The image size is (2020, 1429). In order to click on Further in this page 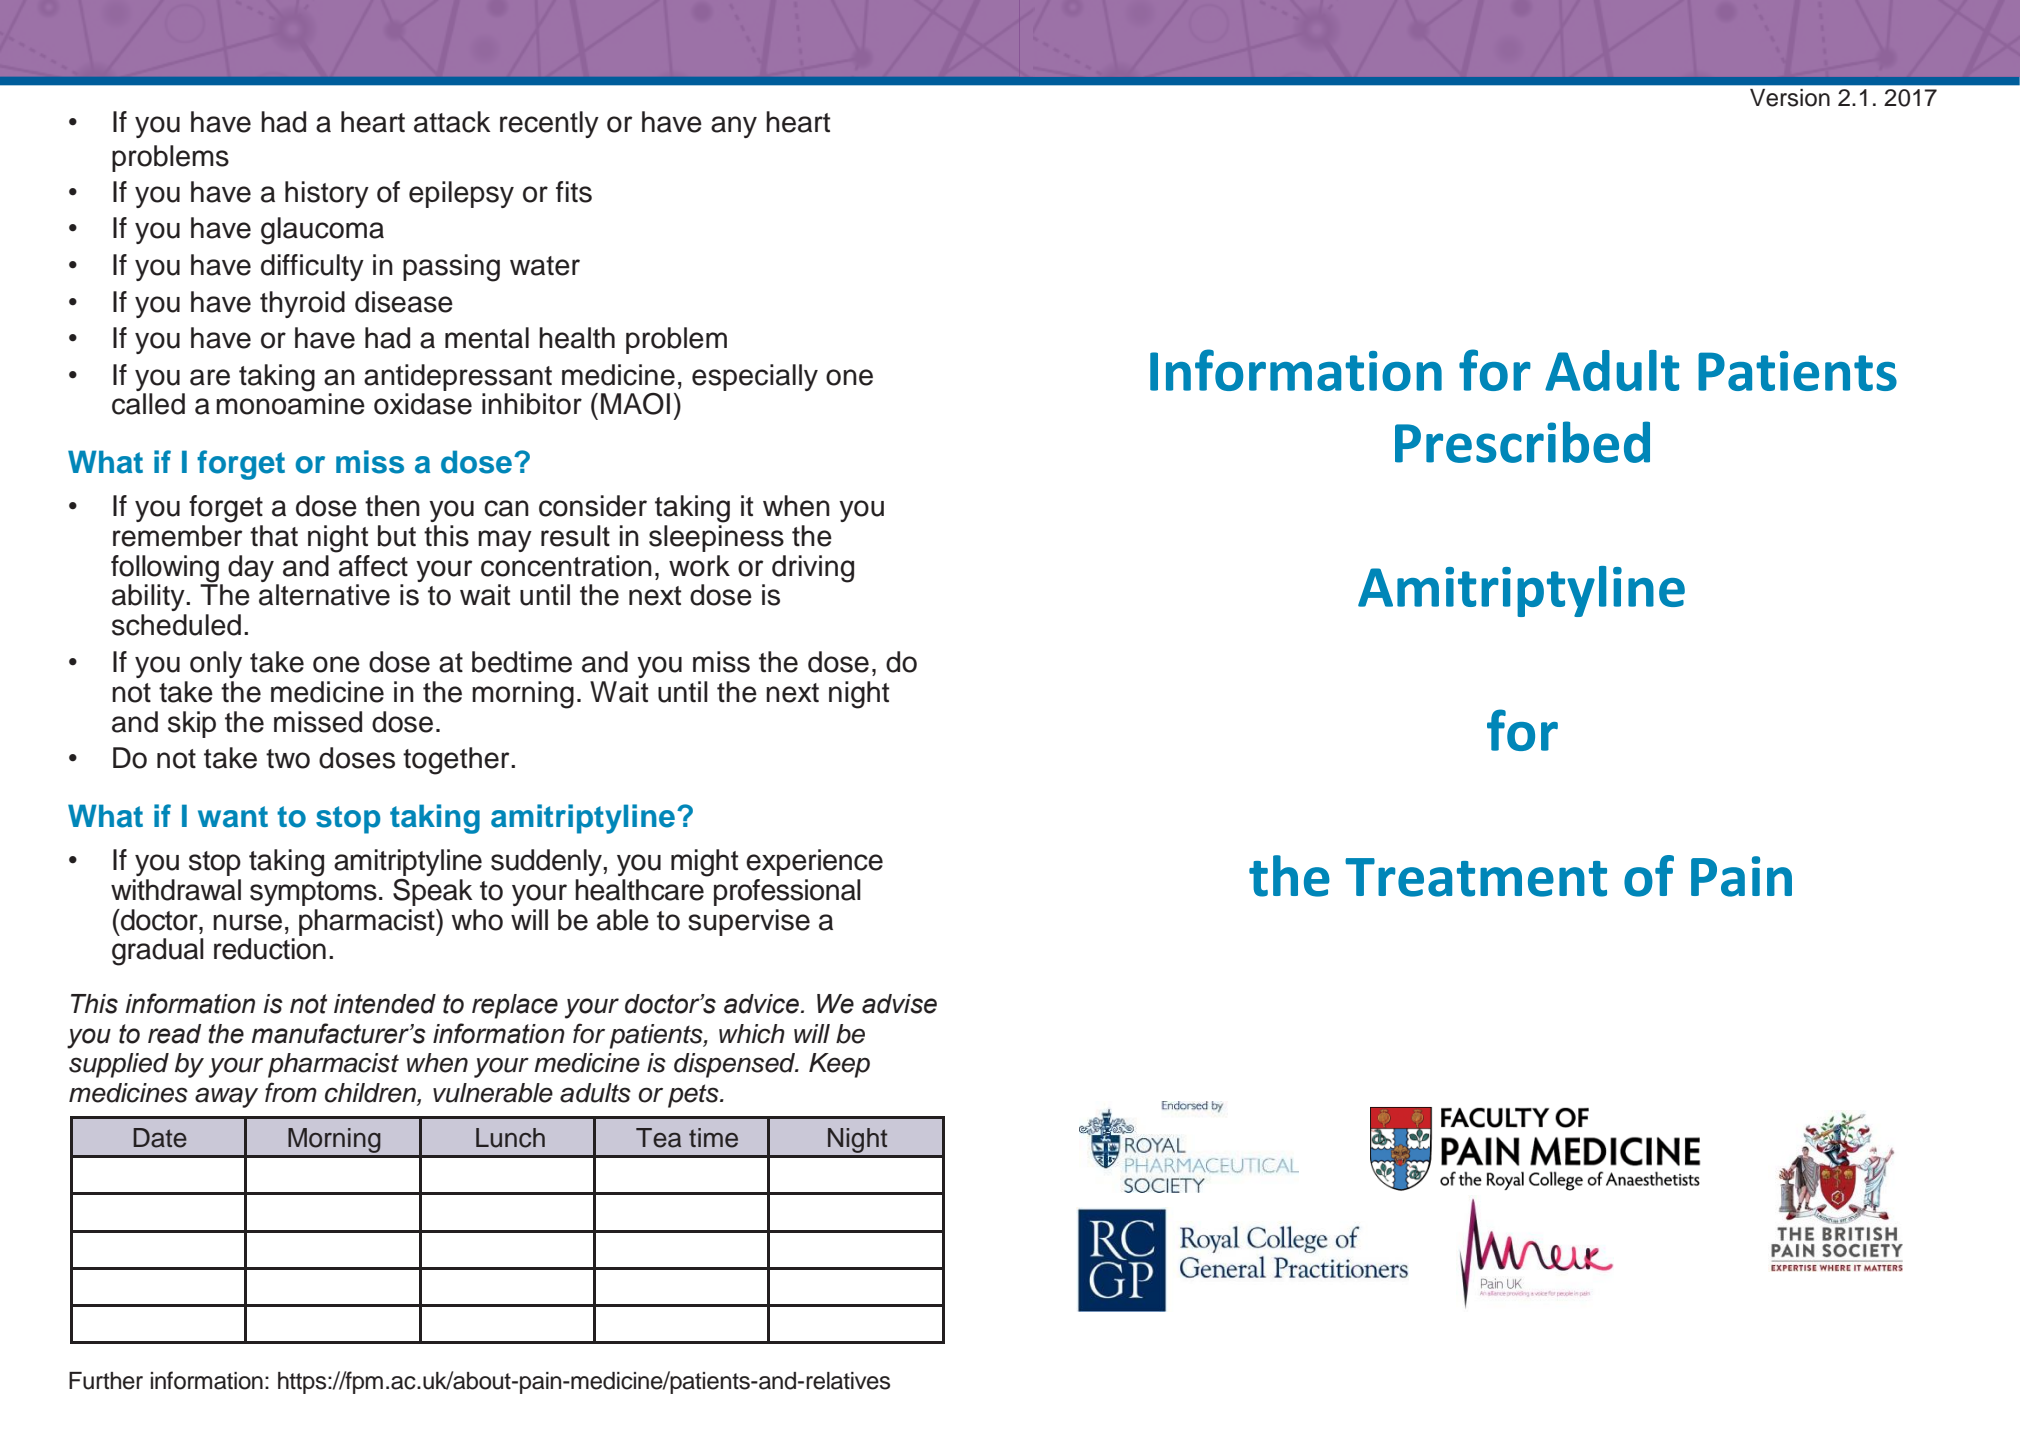, I will do `click(106, 1381)`.
